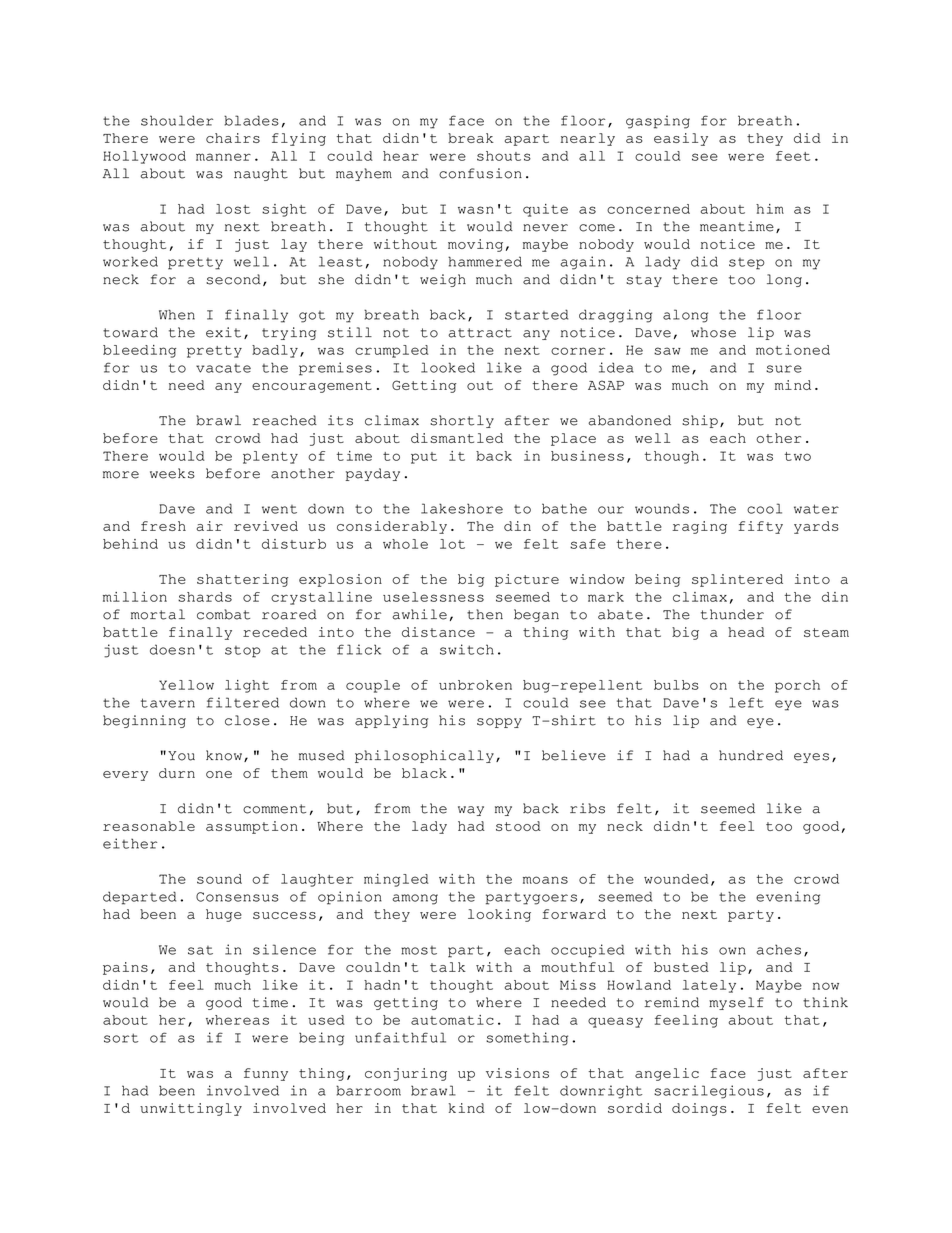 The image size is (952, 1233). Describe the element at coordinates (793, 156) in the screenshot. I see `feet` at that location.
